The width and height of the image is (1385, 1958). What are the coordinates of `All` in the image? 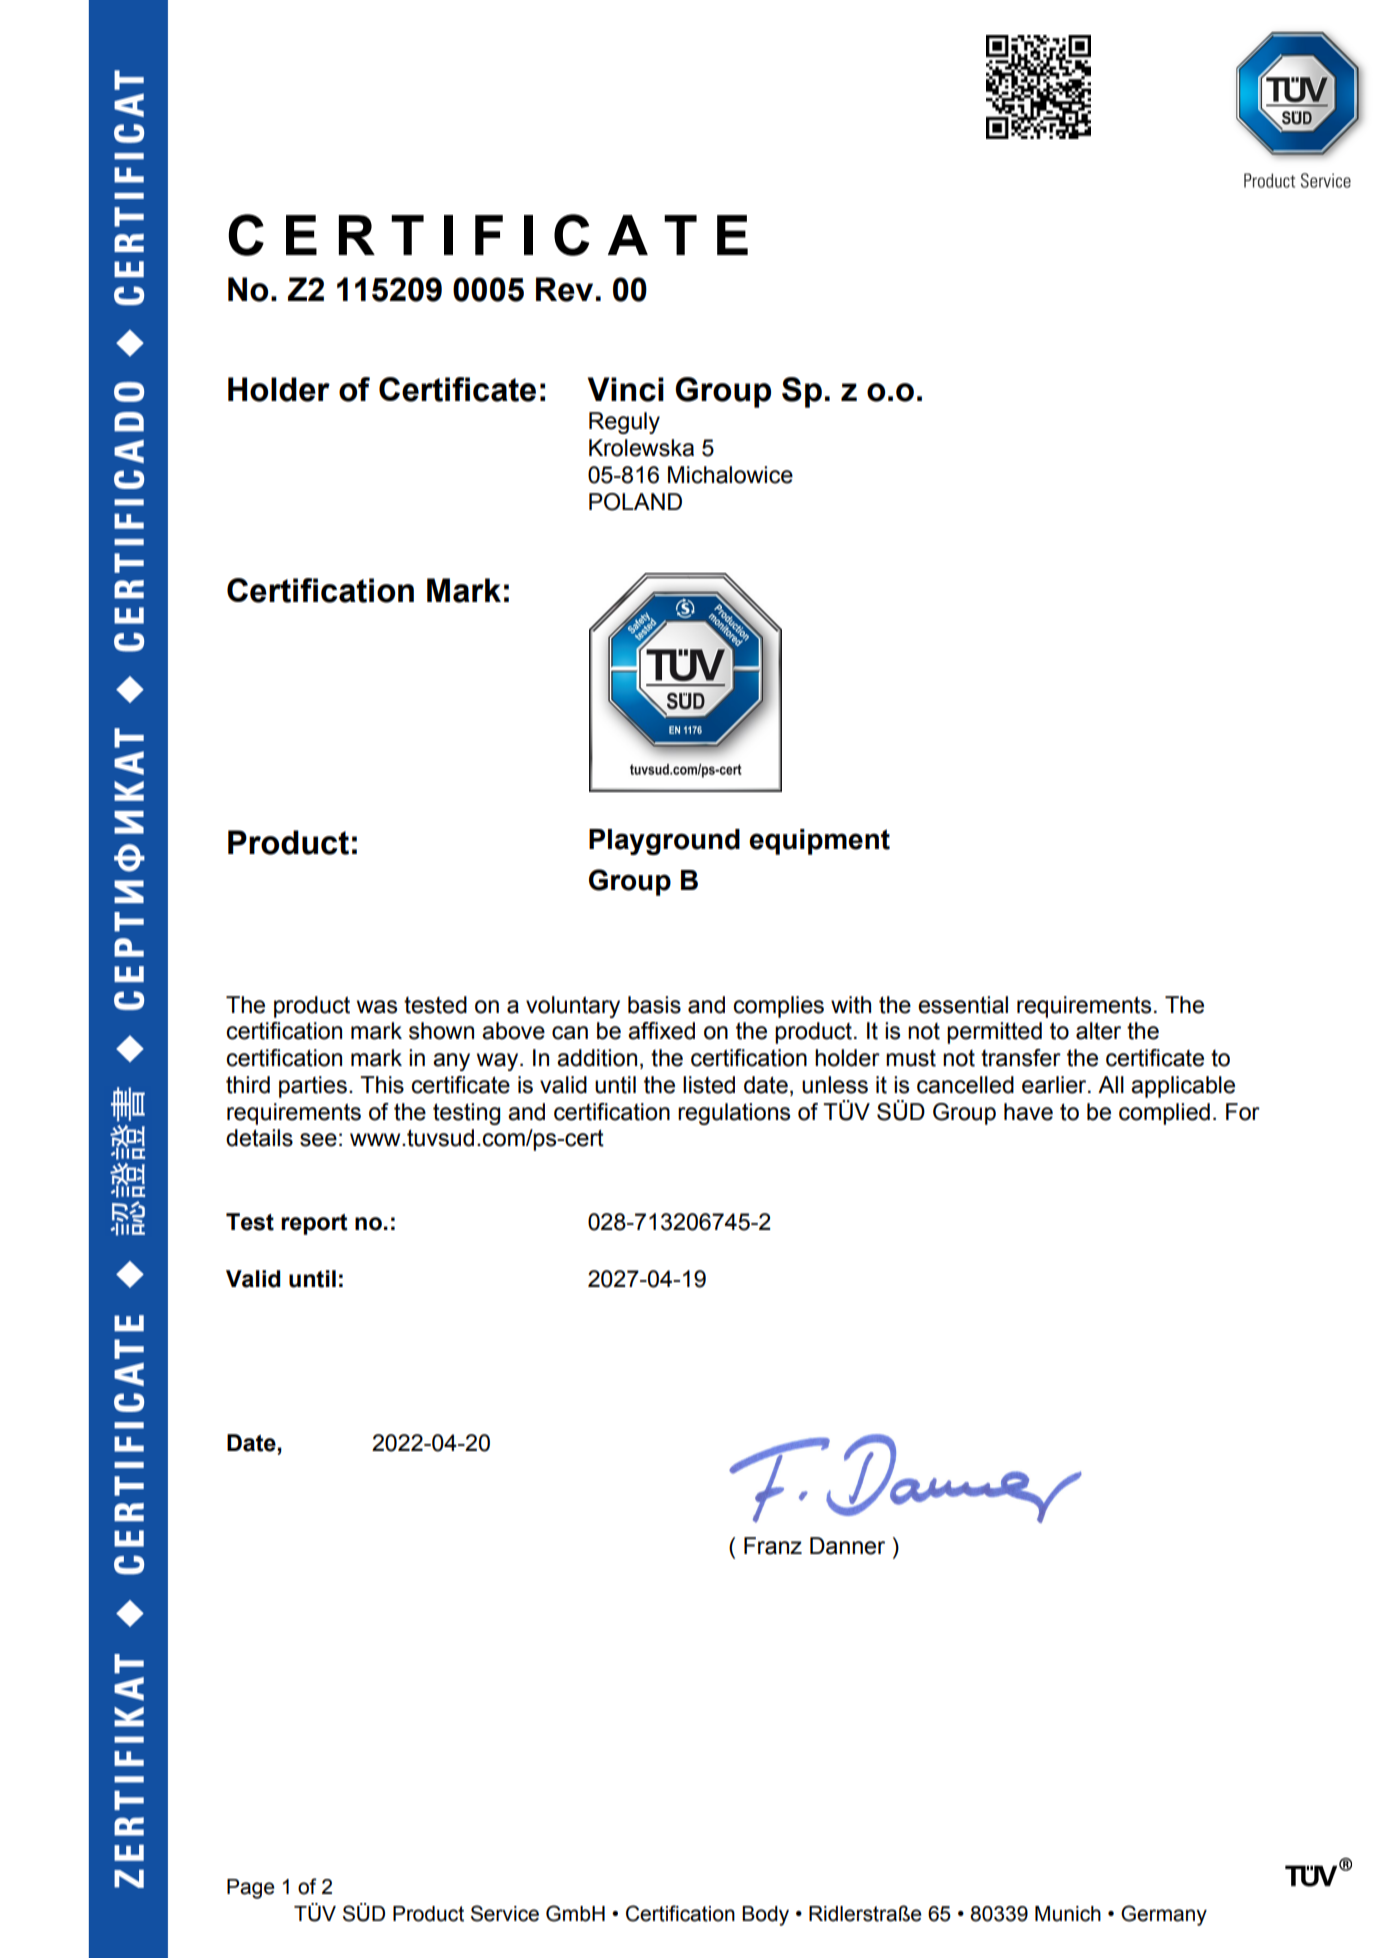 It's located at (1111, 1084).
